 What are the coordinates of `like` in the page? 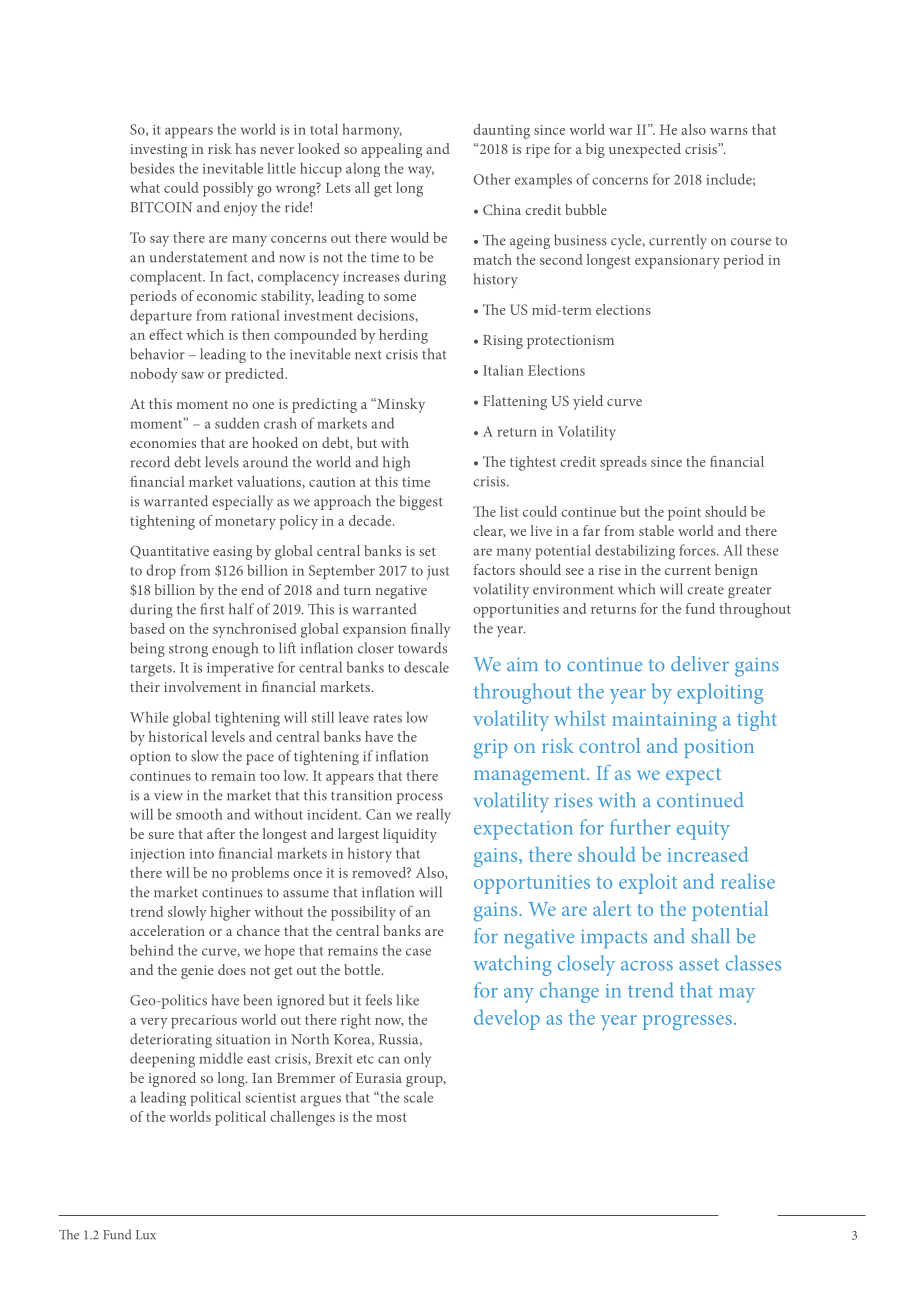 It's located at (408, 1000).
